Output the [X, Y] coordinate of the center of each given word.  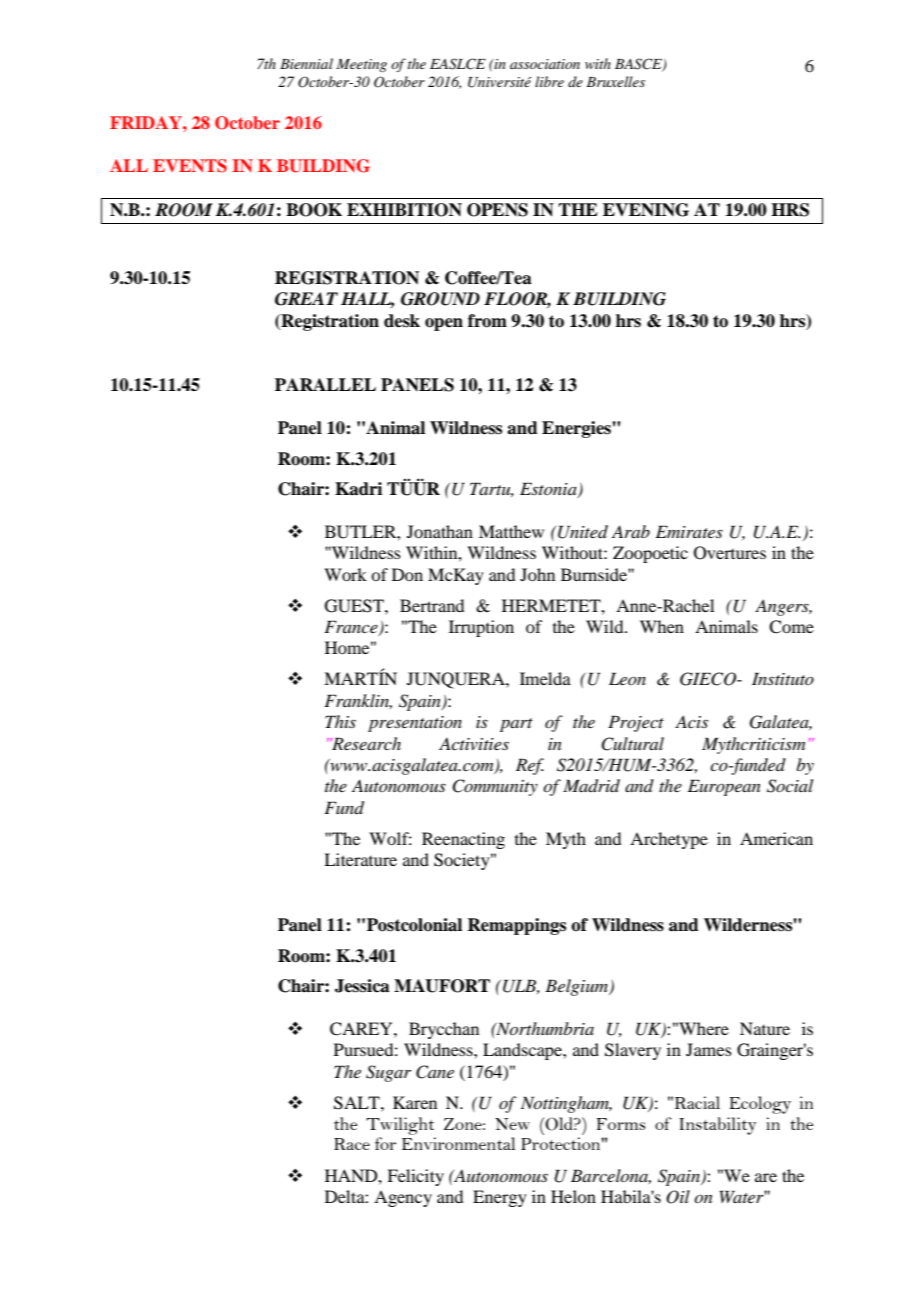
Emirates [689, 531]
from [487, 321]
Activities [474, 744]
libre [549, 81]
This [340, 721]
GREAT [306, 299]
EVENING [646, 210]
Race [352, 1144]
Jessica [362, 986]
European [724, 787]
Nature [765, 1028]
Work [345, 574]
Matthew [511, 531]
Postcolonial [414, 925]
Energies [577, 429]
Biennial [306, 63]
